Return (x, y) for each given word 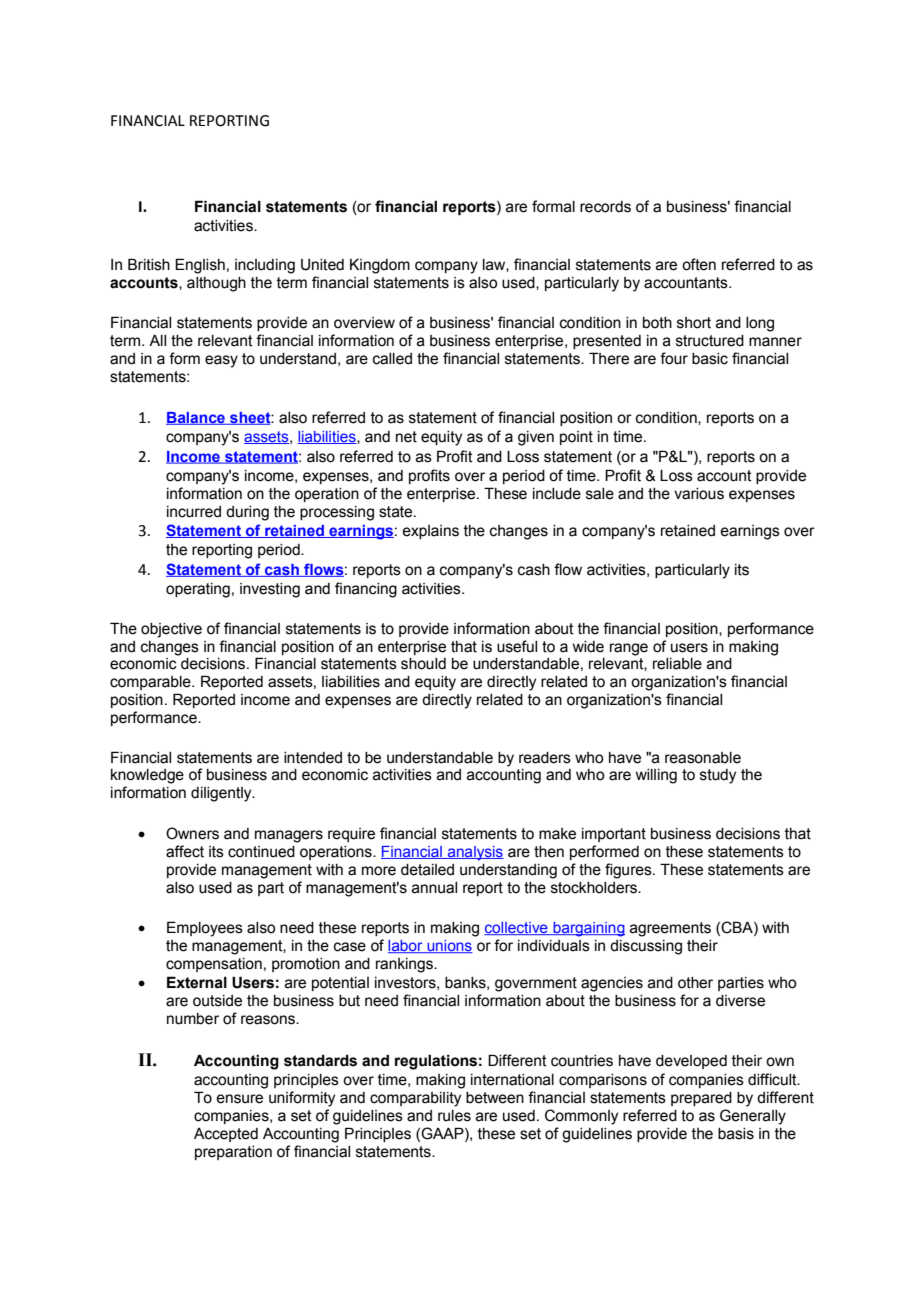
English (200, 266)
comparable (151, 683)
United (322, 265)
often (699, 264)
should (423, 664)
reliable (677, 664)
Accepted (226, 1135)
